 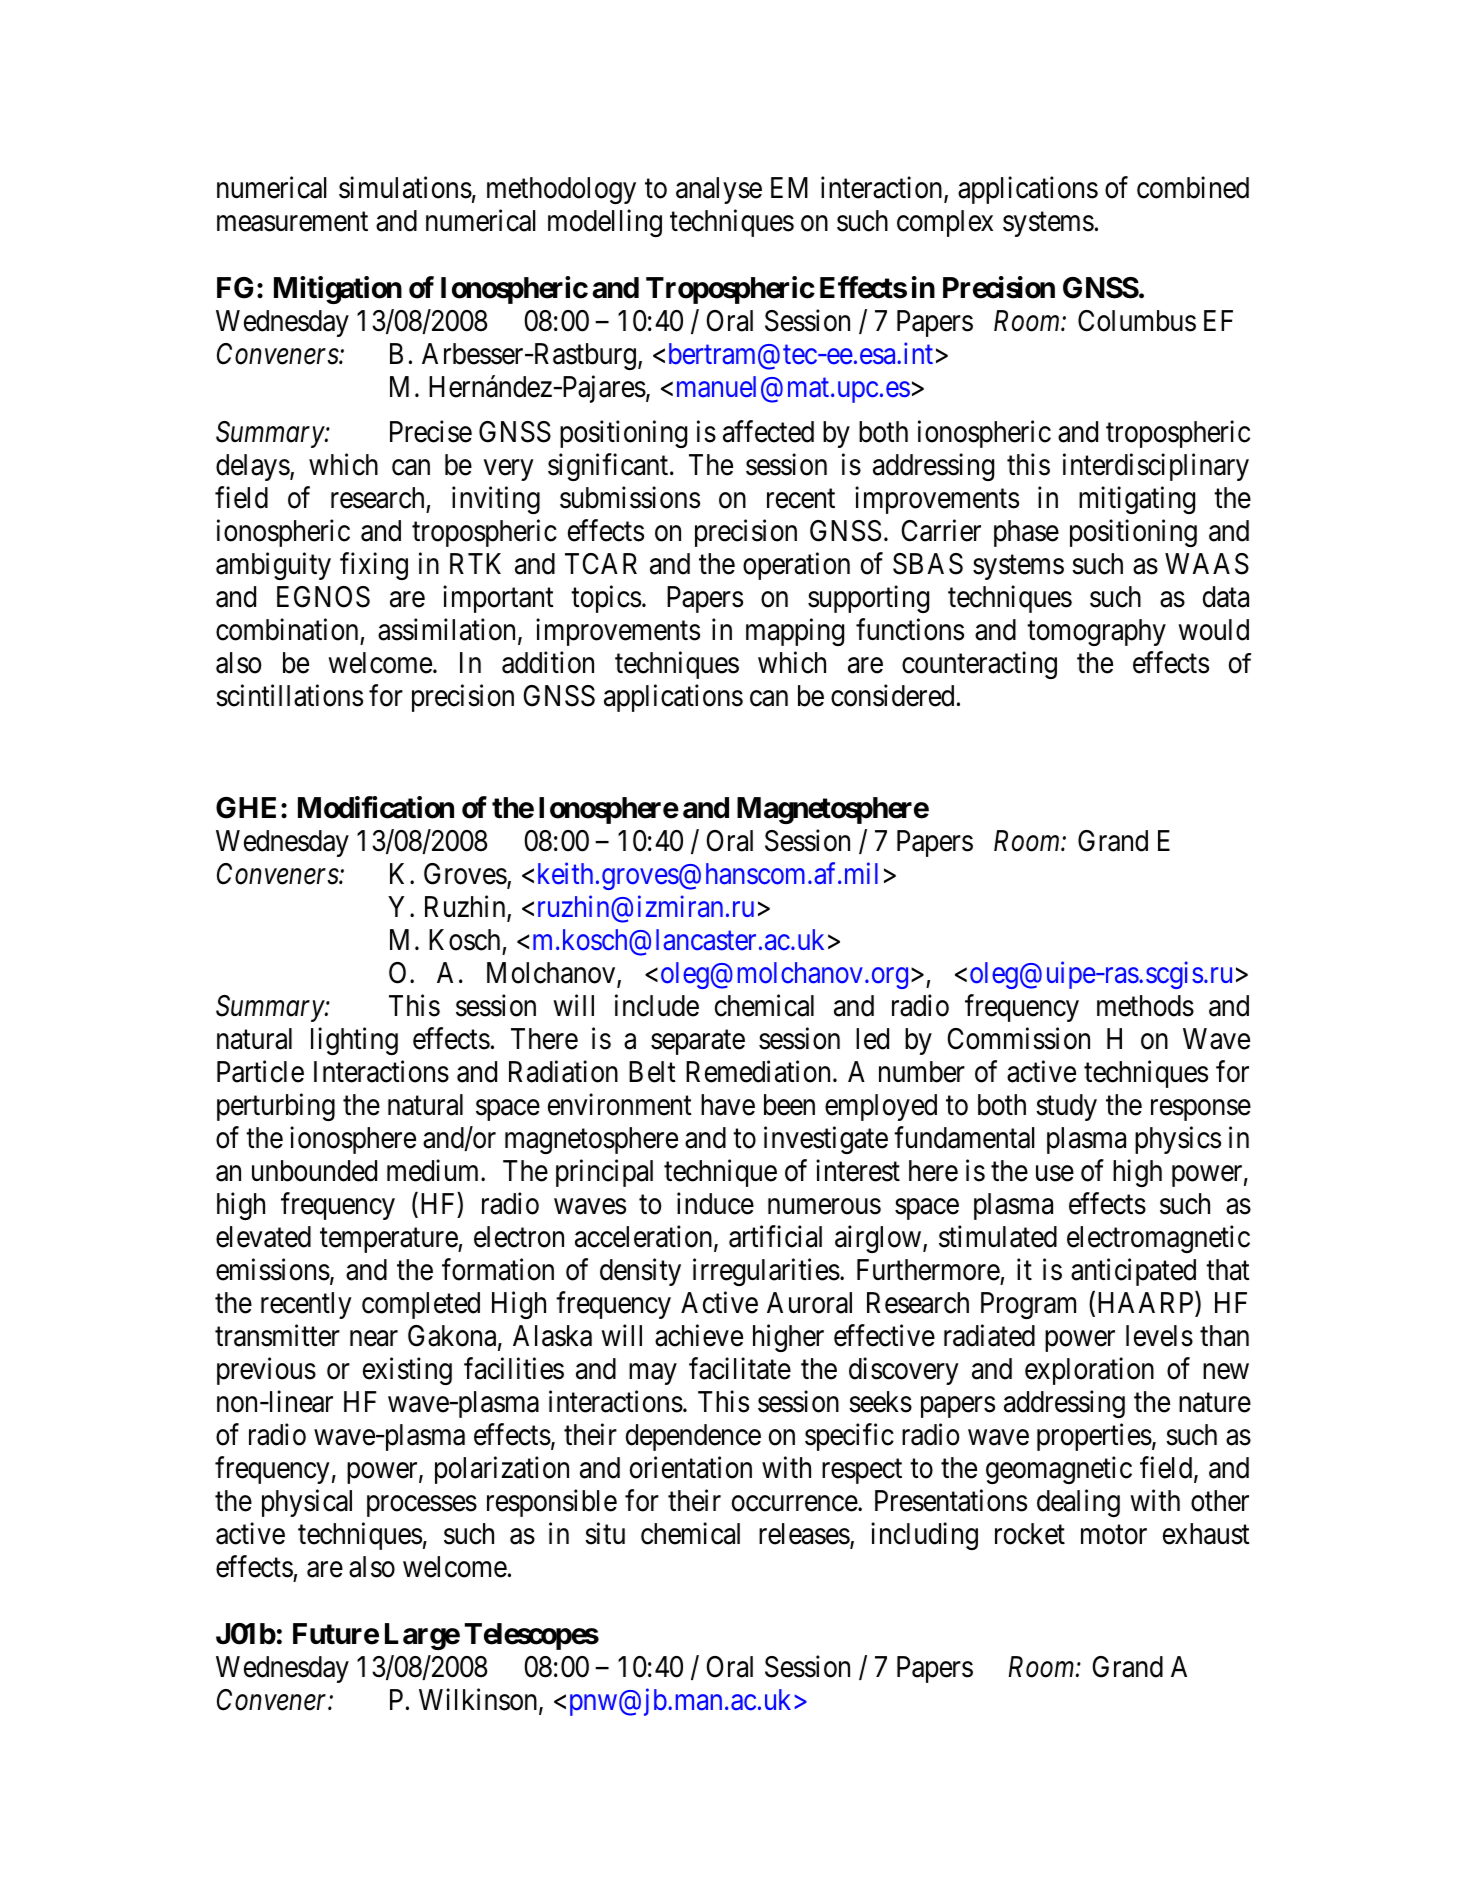 What do you see at coordinates (1193, 188) in the page?
I see `combined` at bounding box center [1193, 188].
